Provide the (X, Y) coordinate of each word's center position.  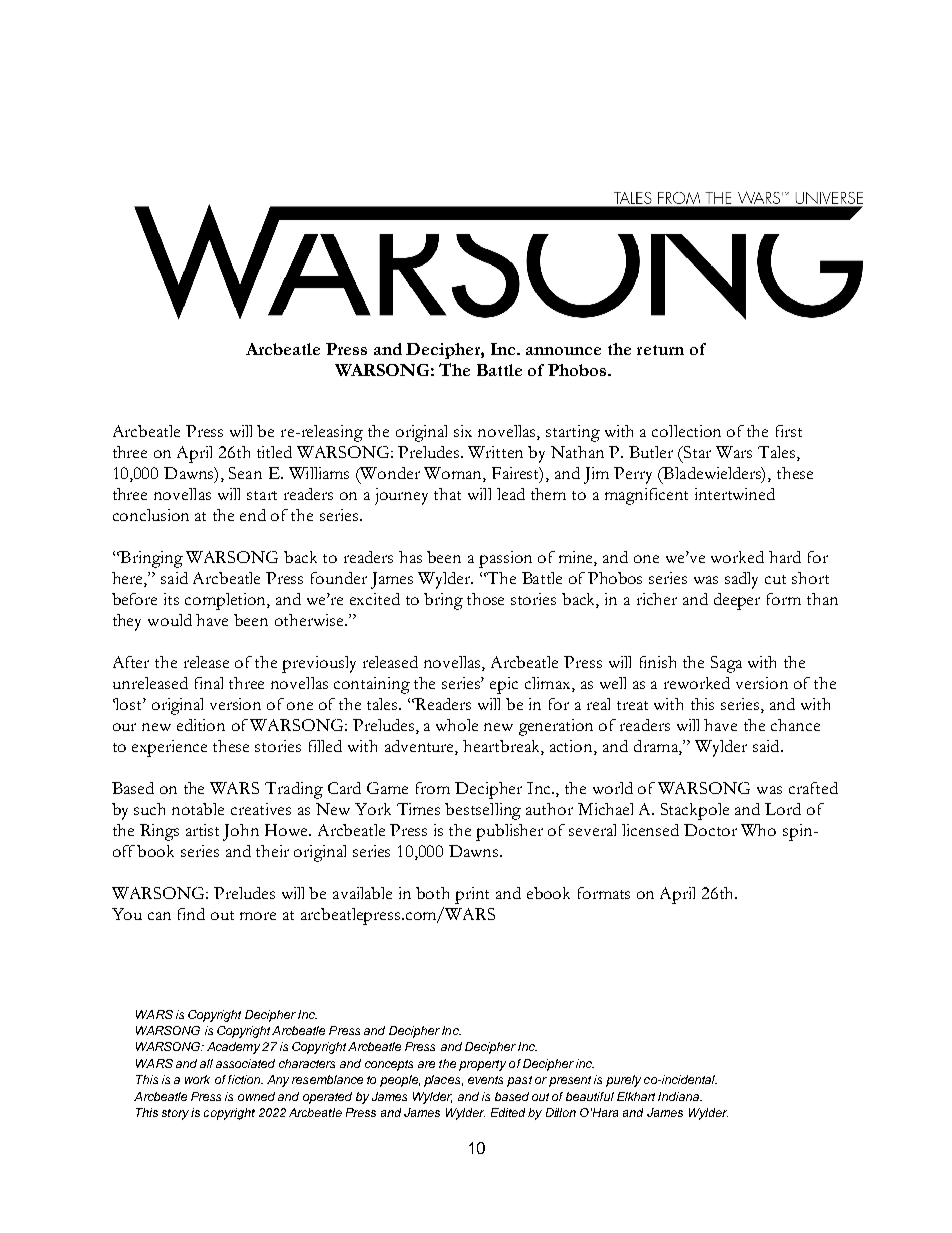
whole (457, 725)
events (485, 1080)
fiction (245, 1079)
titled (274, 452)
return (660, 350)
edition (201, 725)
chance (795, 725)
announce (563, 351)
